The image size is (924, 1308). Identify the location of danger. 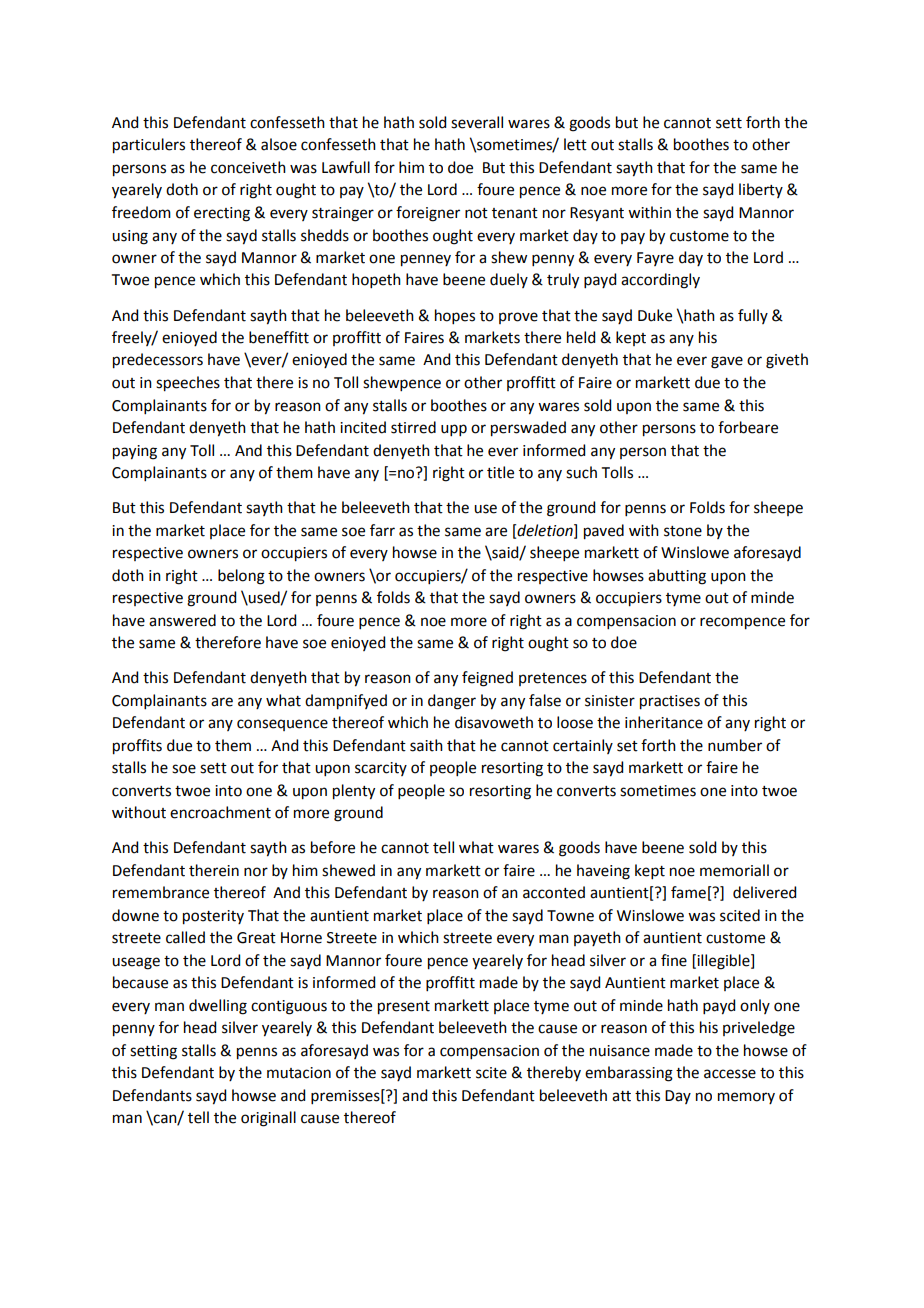
(452, 702).
